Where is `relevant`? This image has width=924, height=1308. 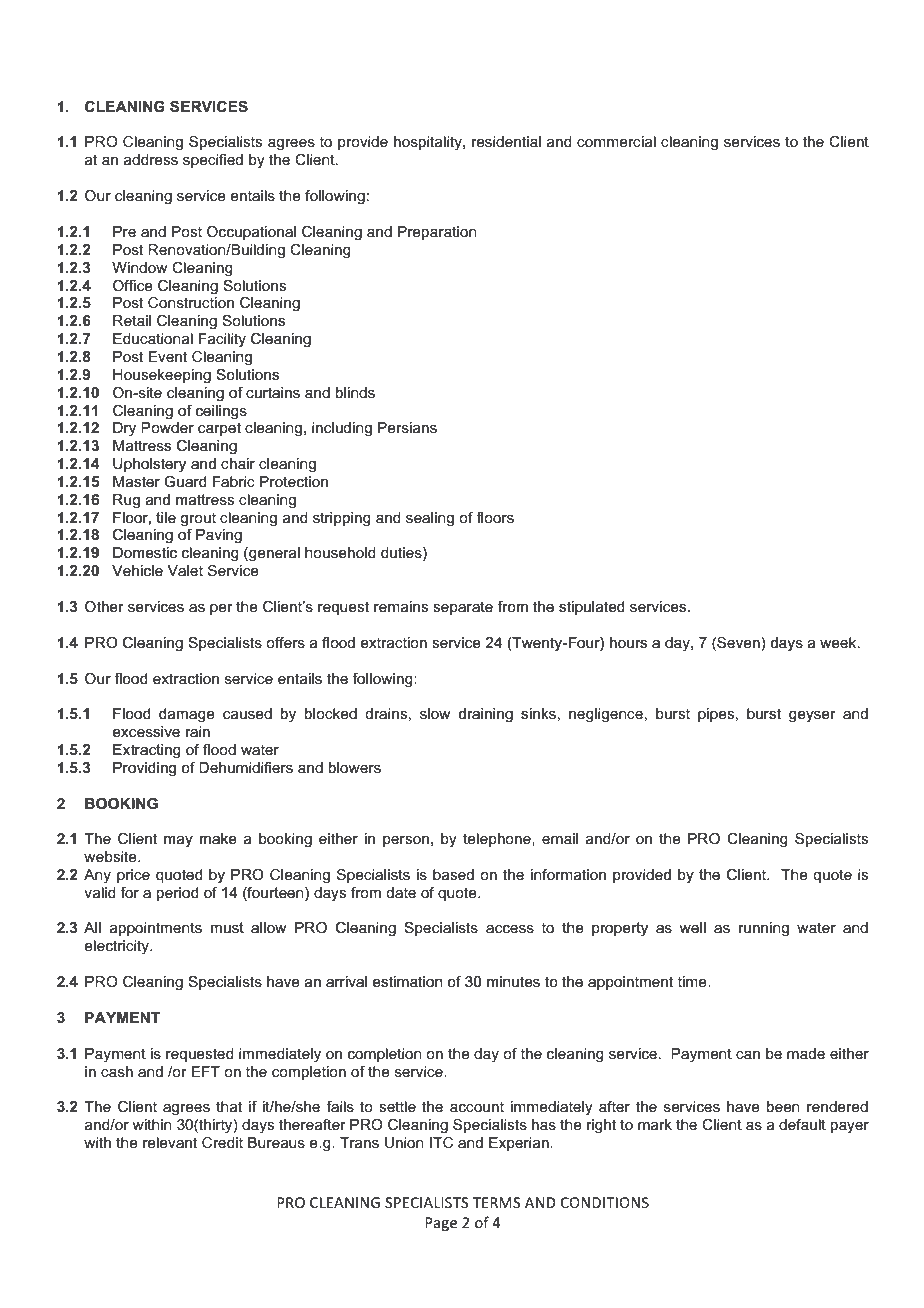 relevant is located at coordinates (170, 1142).
